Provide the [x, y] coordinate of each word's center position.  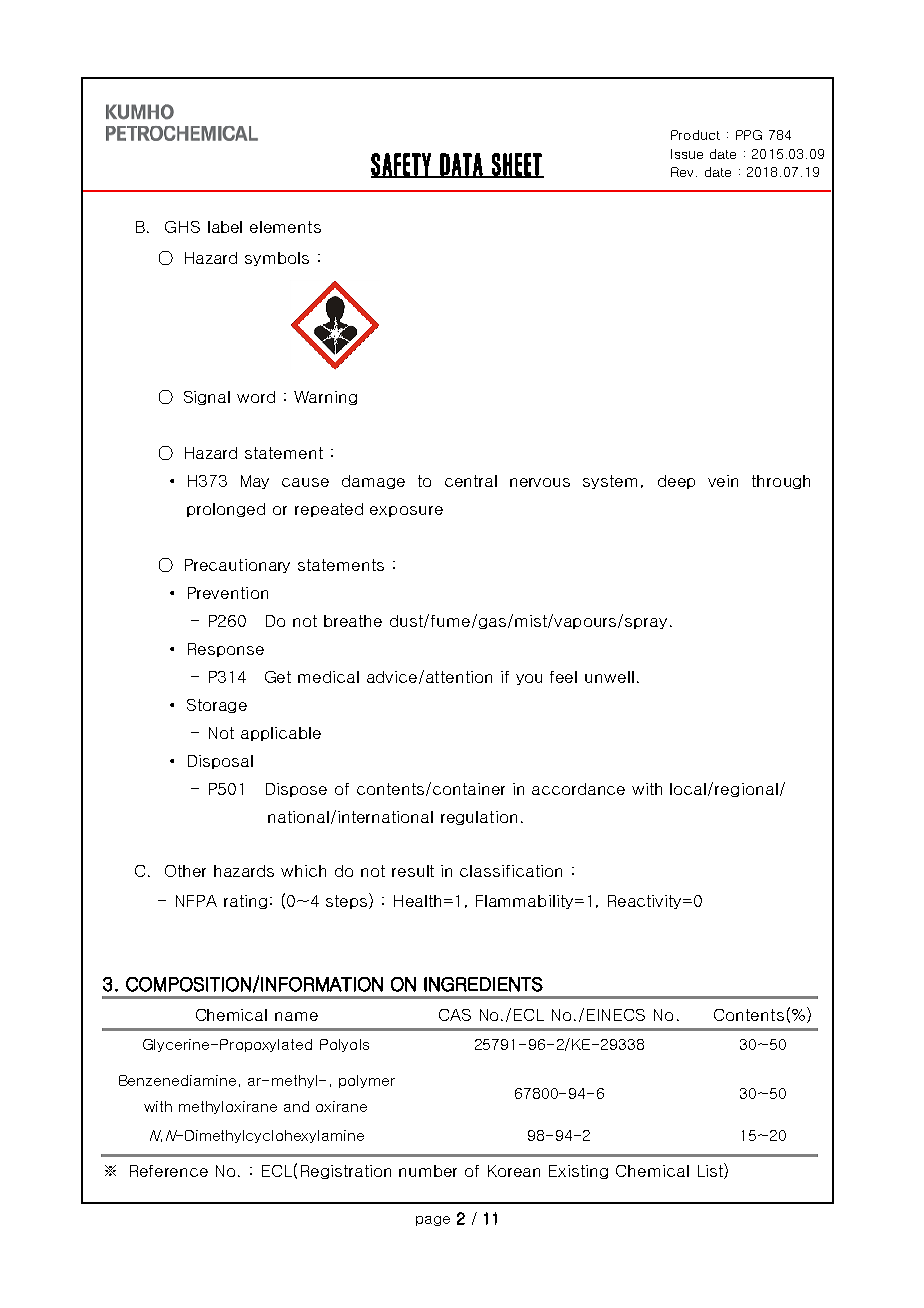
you [529, 679]
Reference [169, 1171]
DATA [461, 165]
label [225, 227]
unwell [609, 677]
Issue [687, 154]
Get [278, 677]
